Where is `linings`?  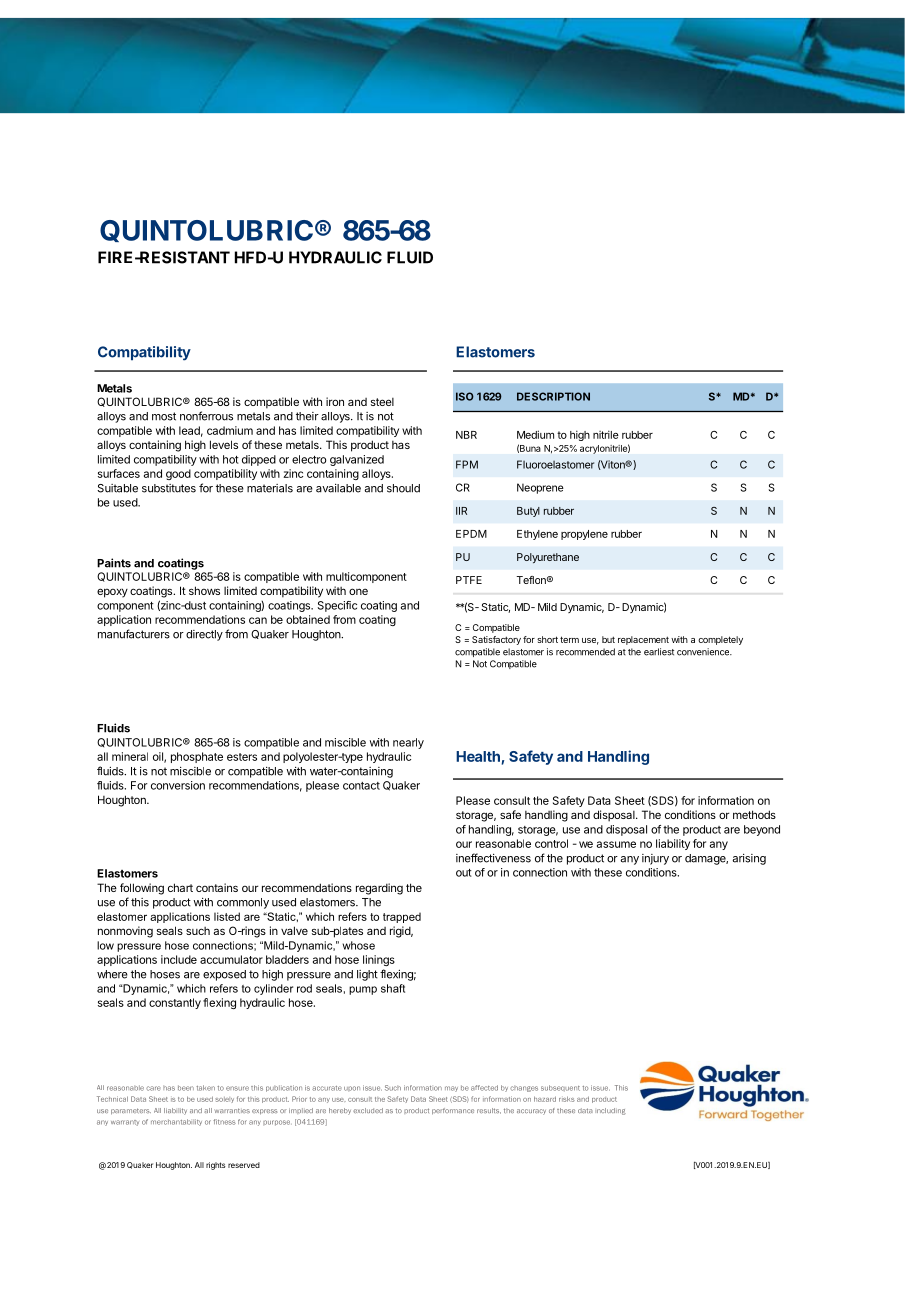 linings is located at coordinates (379, 960).
